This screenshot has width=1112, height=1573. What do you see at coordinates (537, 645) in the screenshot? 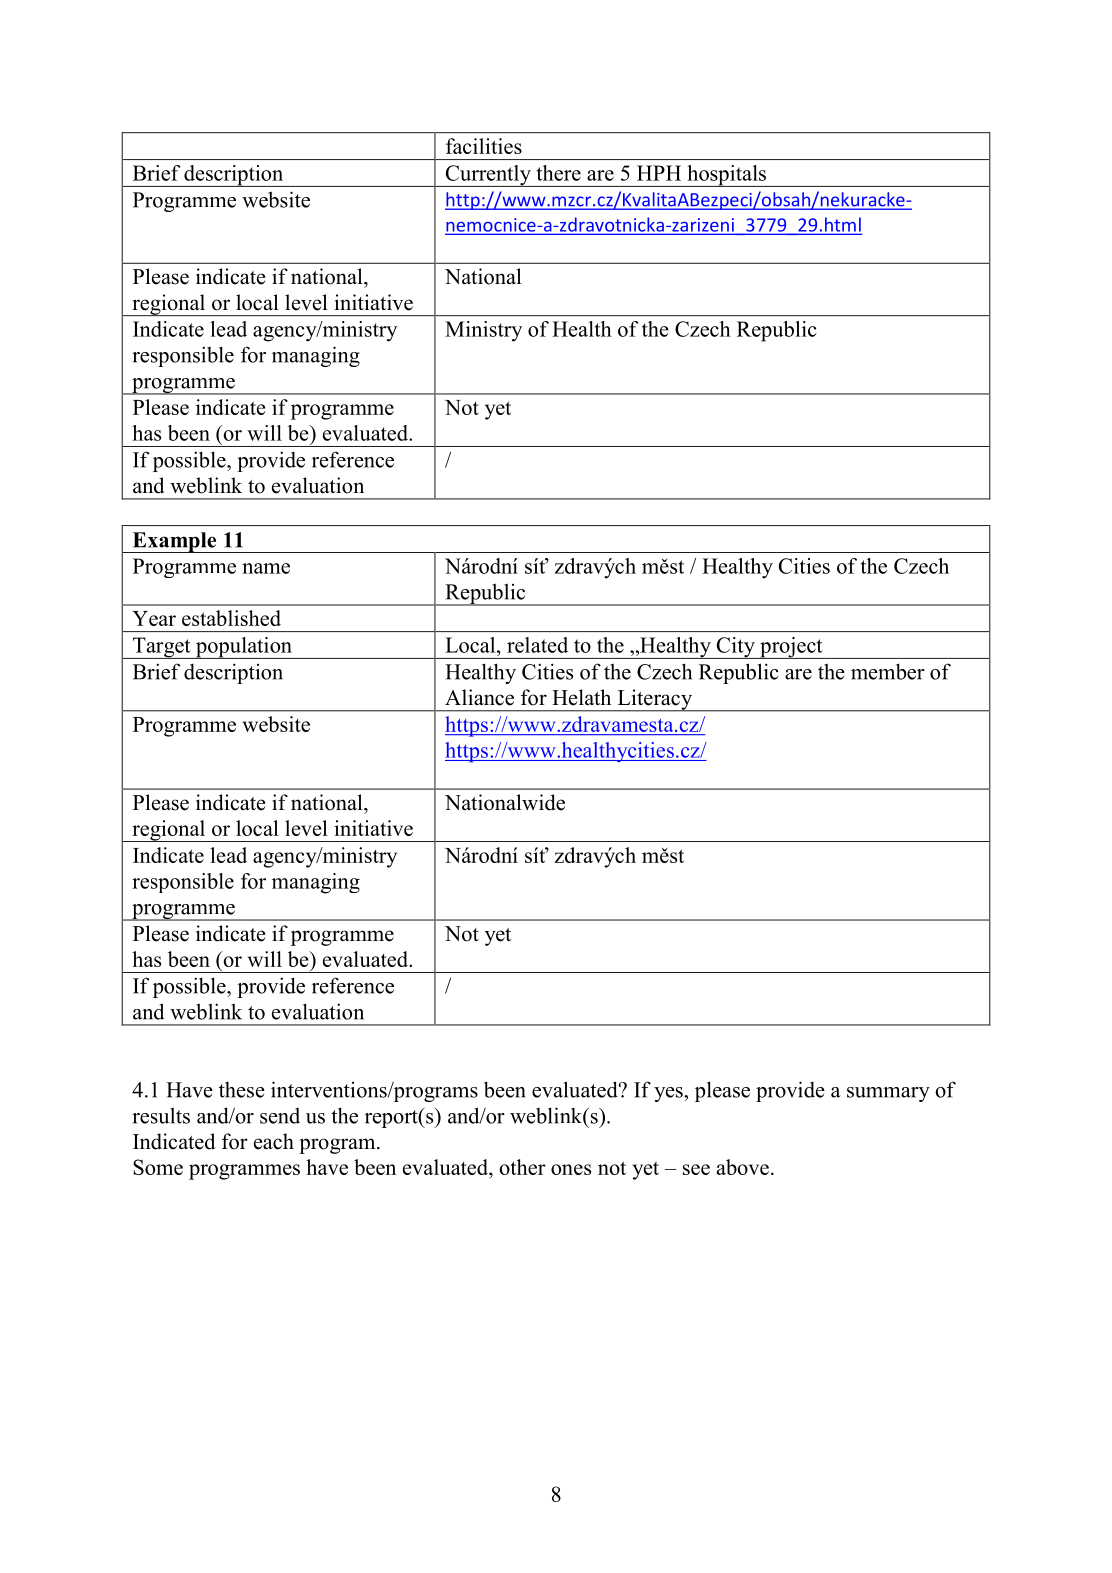
I see `related` at bounding box center [537, 645].
